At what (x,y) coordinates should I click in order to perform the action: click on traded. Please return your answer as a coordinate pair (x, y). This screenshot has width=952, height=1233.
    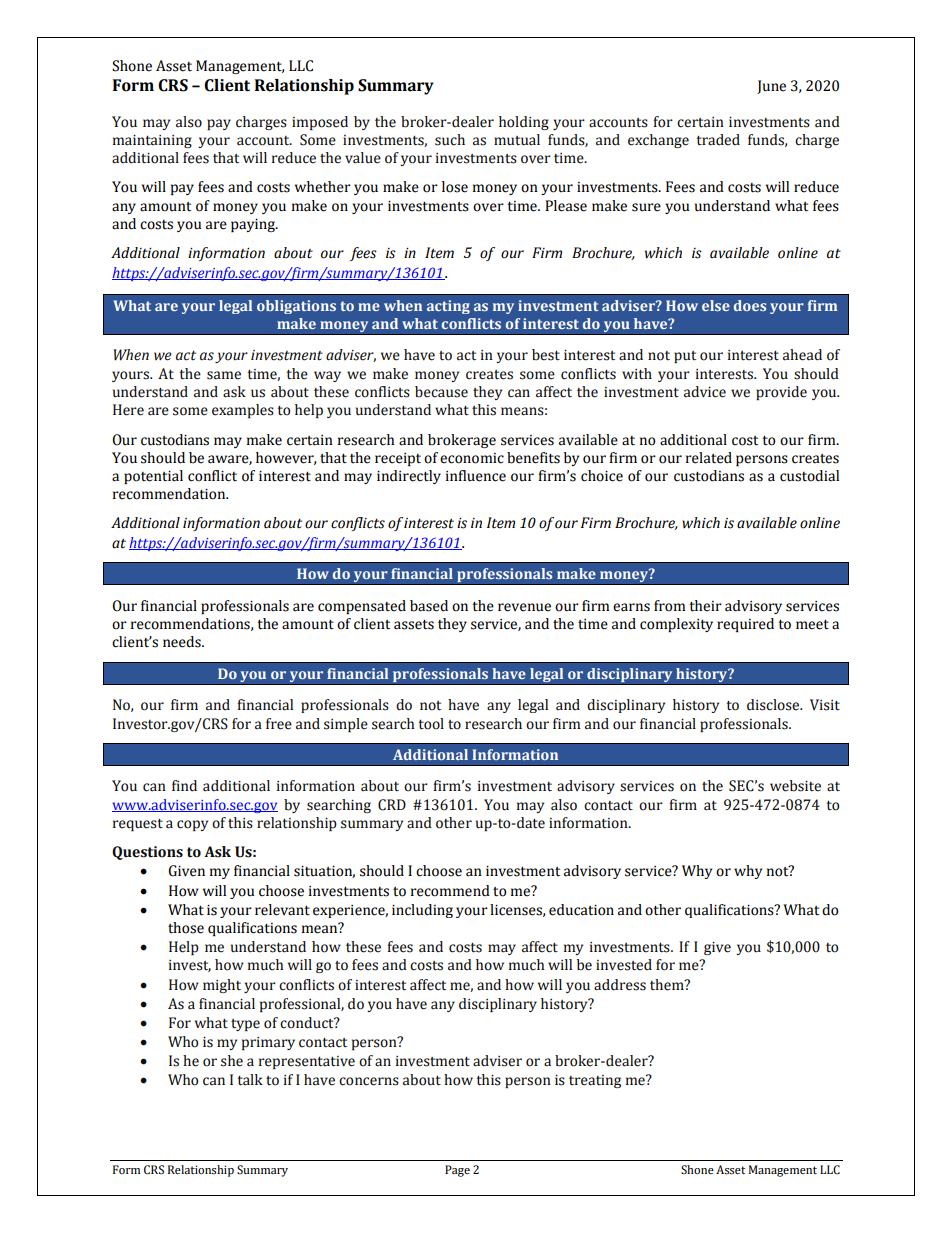
    Looking at the image, I should click on (718, 140).
